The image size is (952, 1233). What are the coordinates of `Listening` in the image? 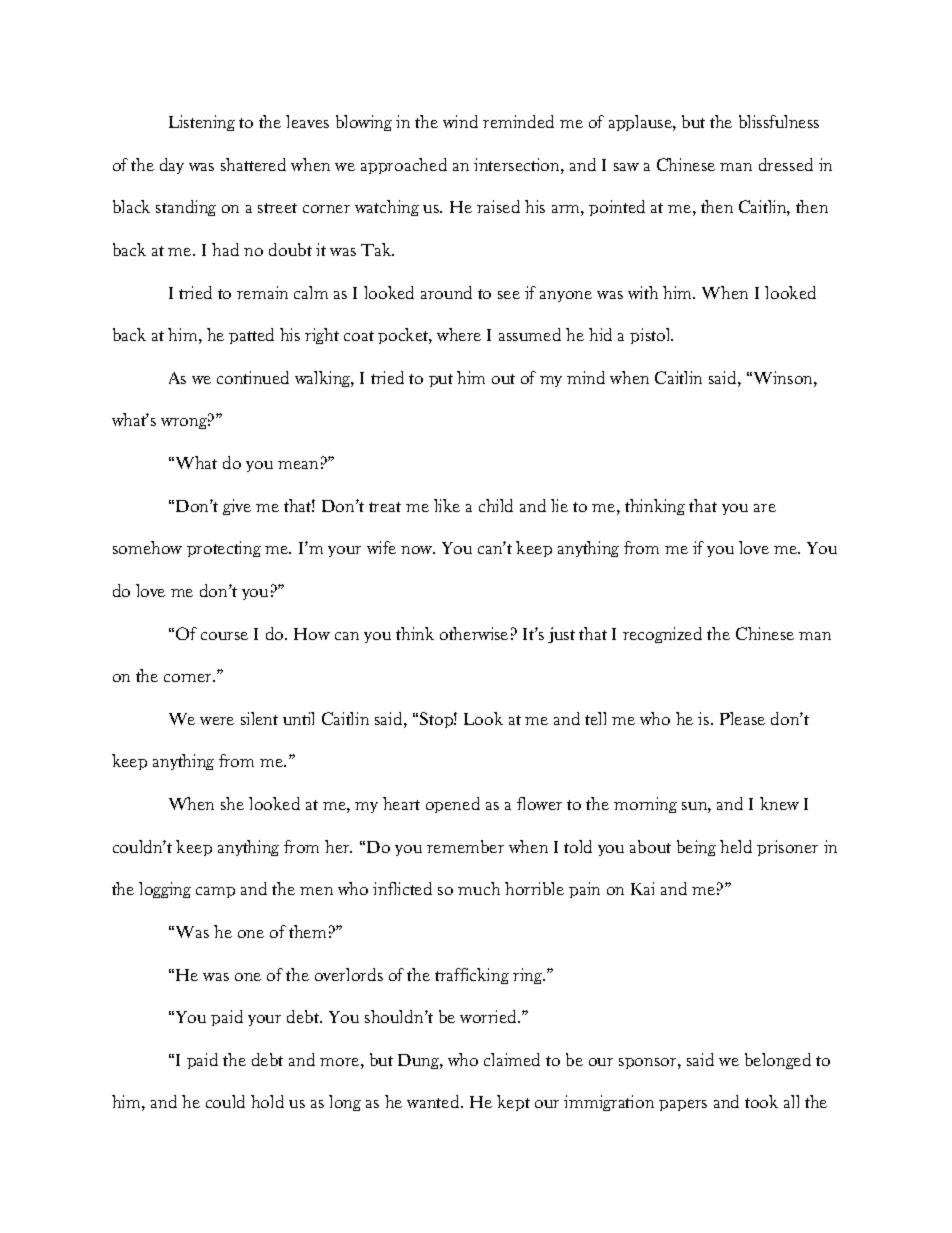 It's located at (202, 123).
